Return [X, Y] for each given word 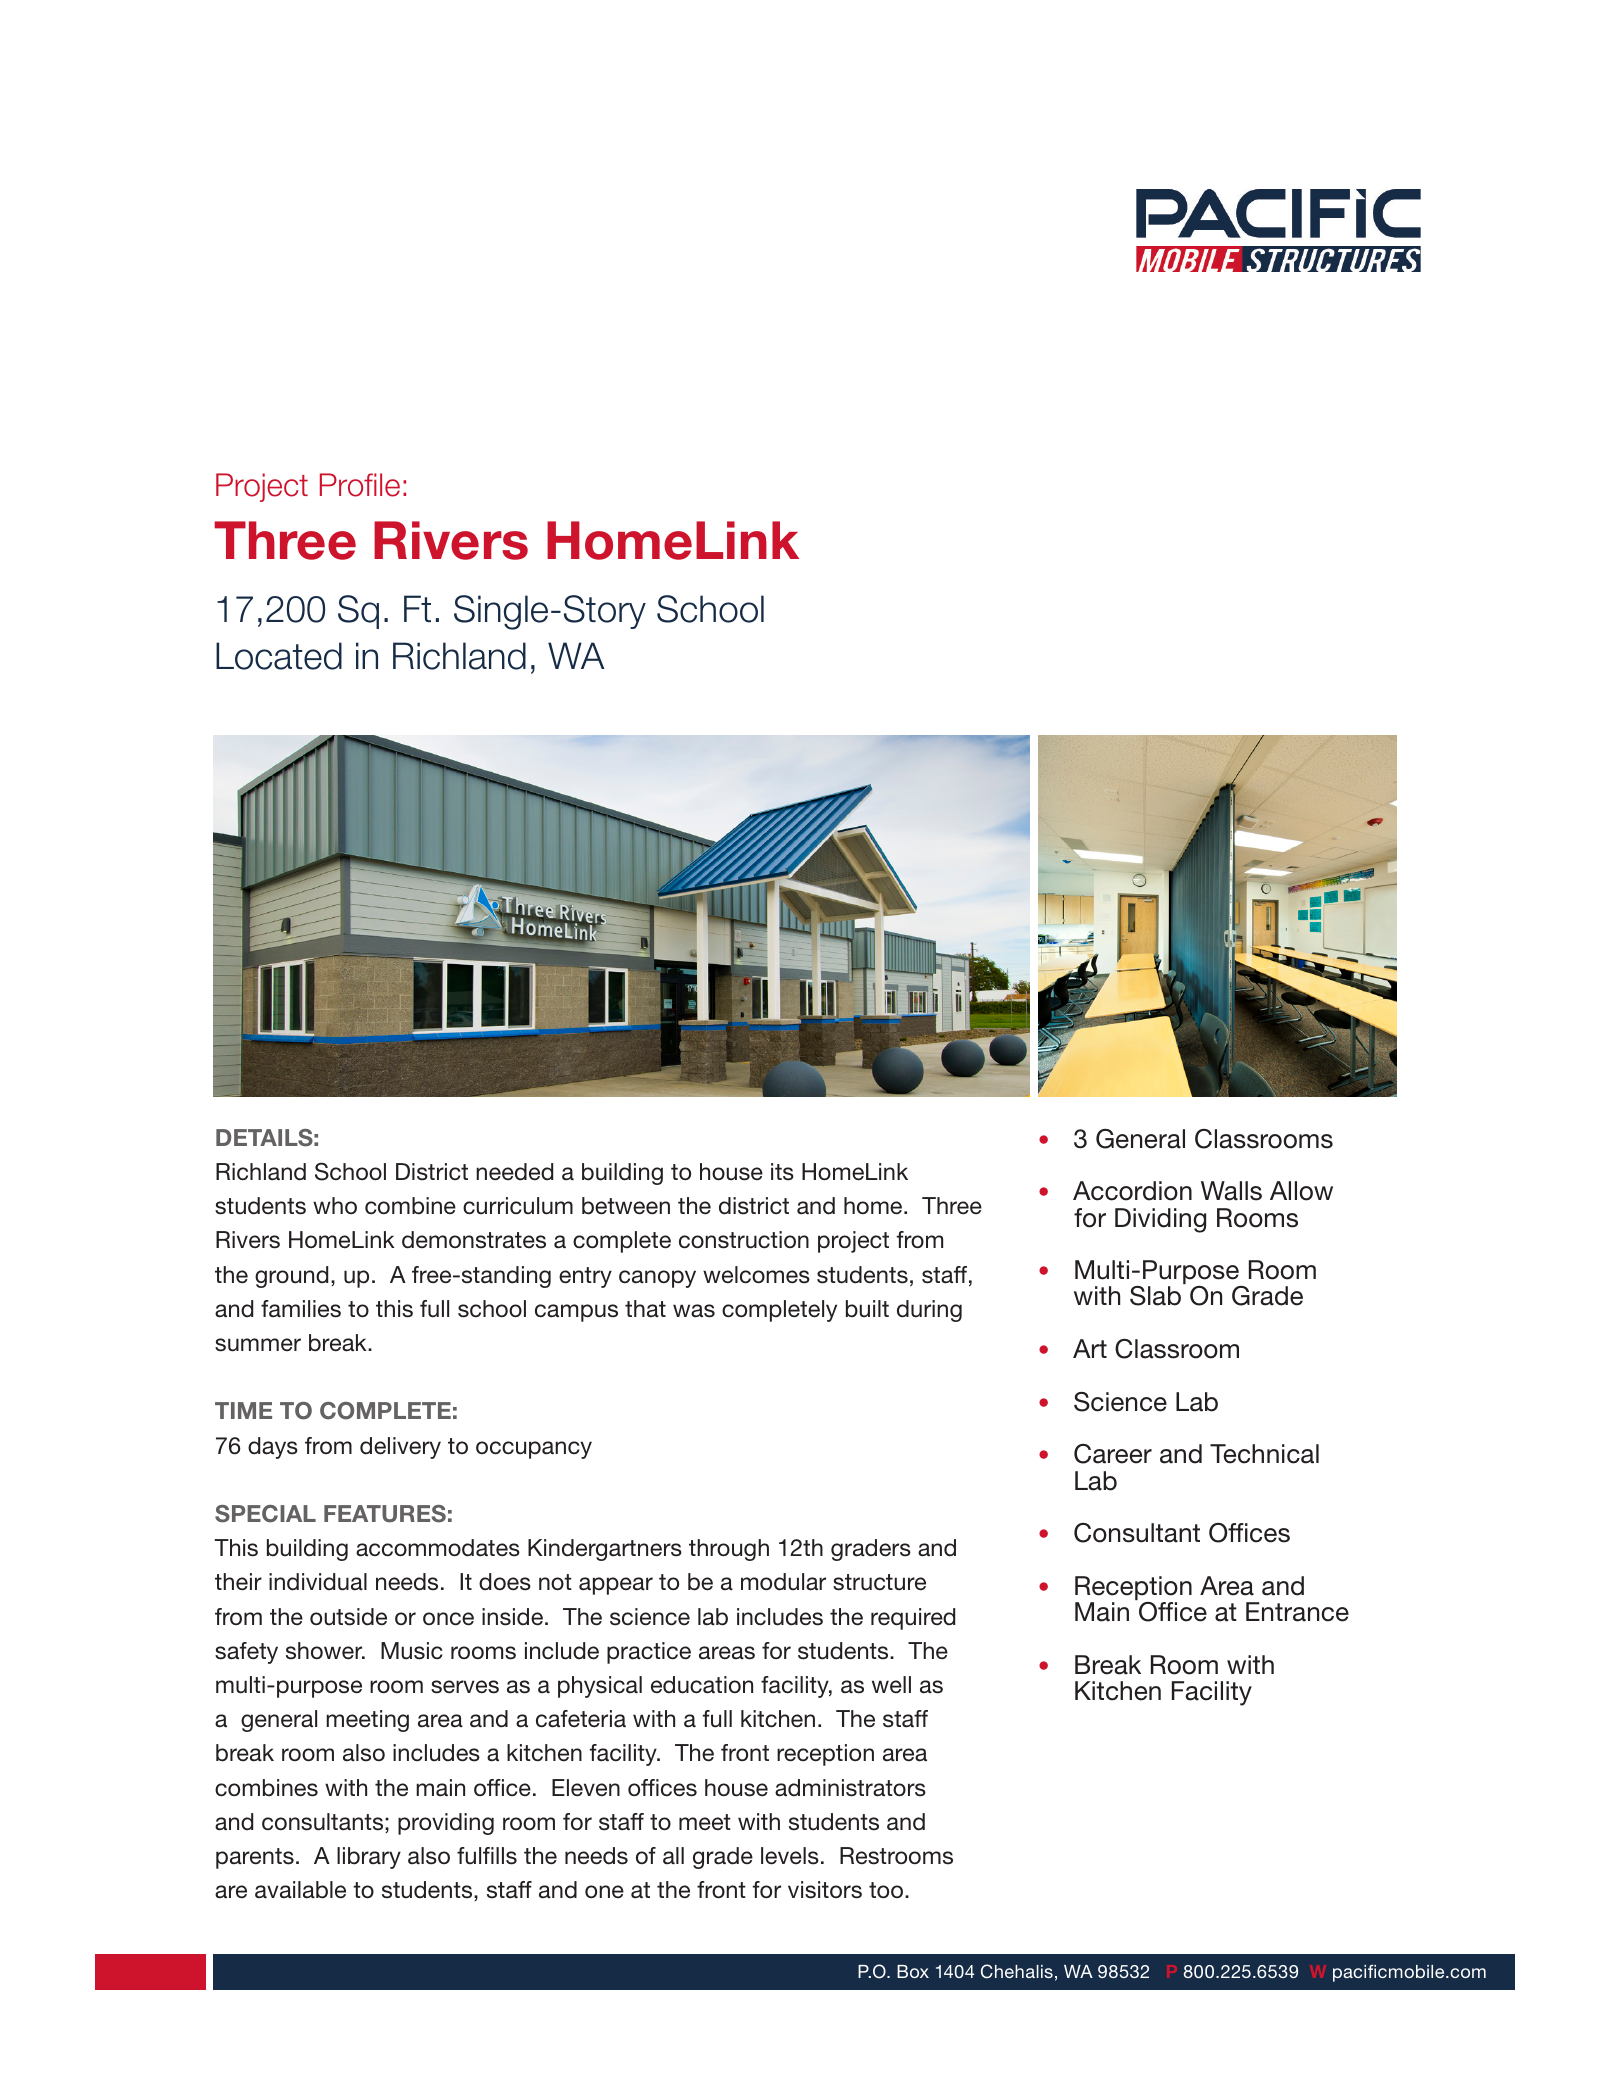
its [782, 1172]
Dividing [1160, 1220]
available [300, 1890]
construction [744, 1240]
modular [783, 1582]
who [335, 1205]
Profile [360, 485]
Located [279, 656]
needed [514, 1172]
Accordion [1132, 1191]
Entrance [1297, 1612]
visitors [825, 1890]
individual [318, 1582]
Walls [1231, 1191]
